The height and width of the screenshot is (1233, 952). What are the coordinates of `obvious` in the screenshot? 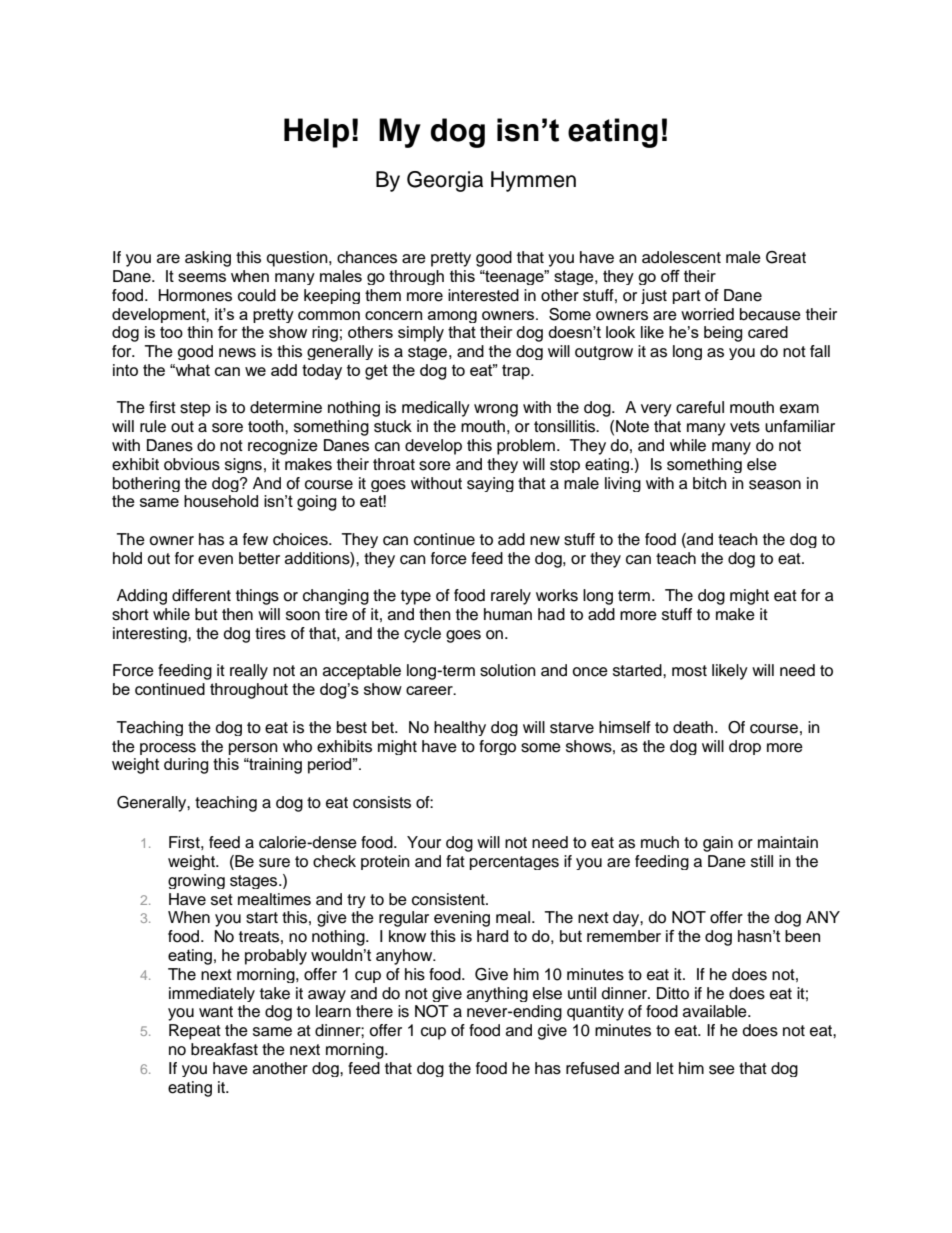 It's located at (192, 464).
